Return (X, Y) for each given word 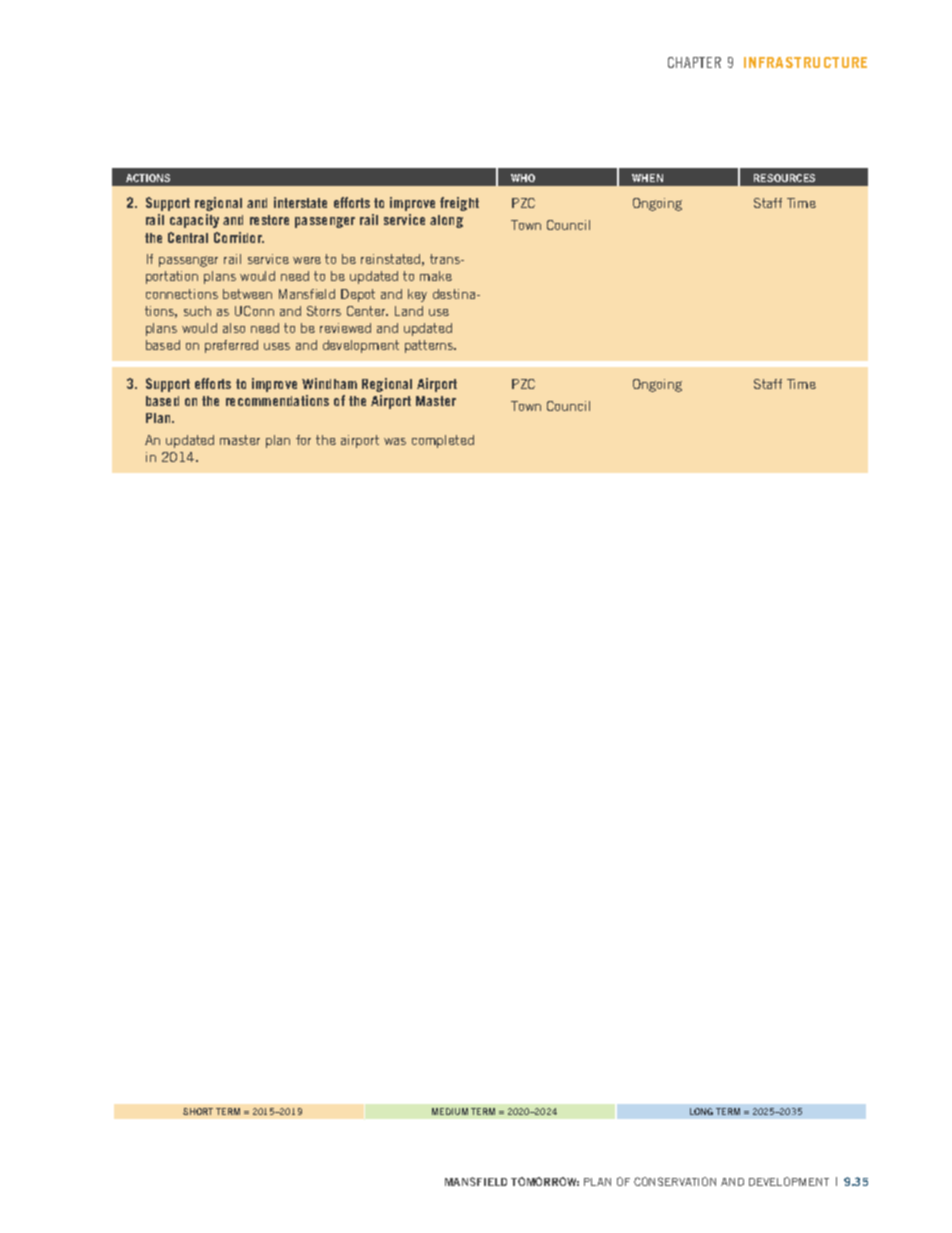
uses (277, 346)
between (247, 294)
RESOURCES (784, 178)
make (436, 276)
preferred (231, 346)
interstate (300, 202)
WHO (523, 178)
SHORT (198, 1111)
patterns (430, 346)
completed (443, 441)
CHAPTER (694, 62)
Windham (329, 383)
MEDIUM (450, 1111)
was (395, 441)
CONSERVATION (675, 1181)
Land (409, 311)
